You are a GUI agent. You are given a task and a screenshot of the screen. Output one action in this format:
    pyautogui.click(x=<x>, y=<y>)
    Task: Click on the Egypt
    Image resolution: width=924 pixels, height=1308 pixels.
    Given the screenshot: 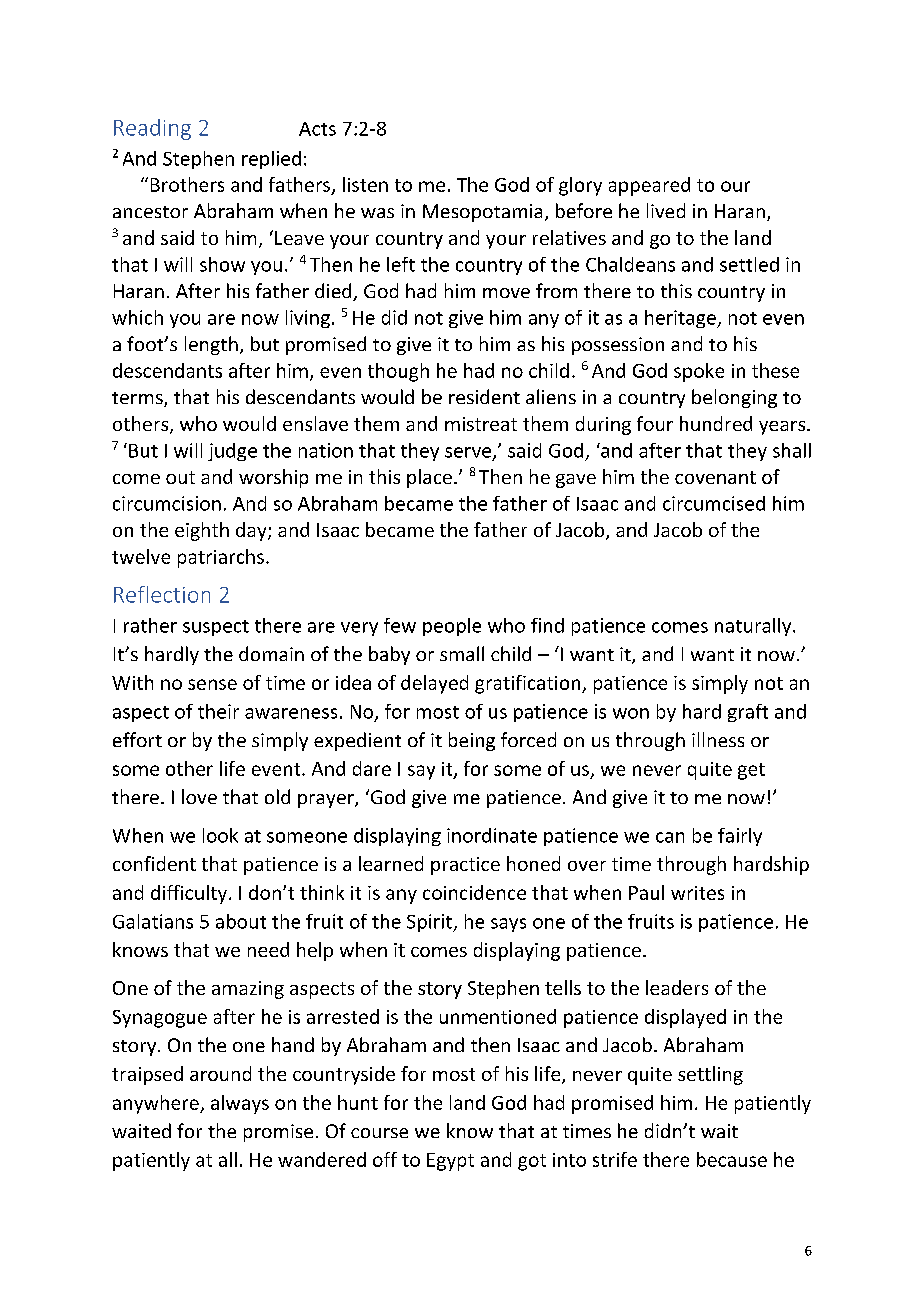 What is the action you would take?
    pyautogui.click(x=450, y=1162)
